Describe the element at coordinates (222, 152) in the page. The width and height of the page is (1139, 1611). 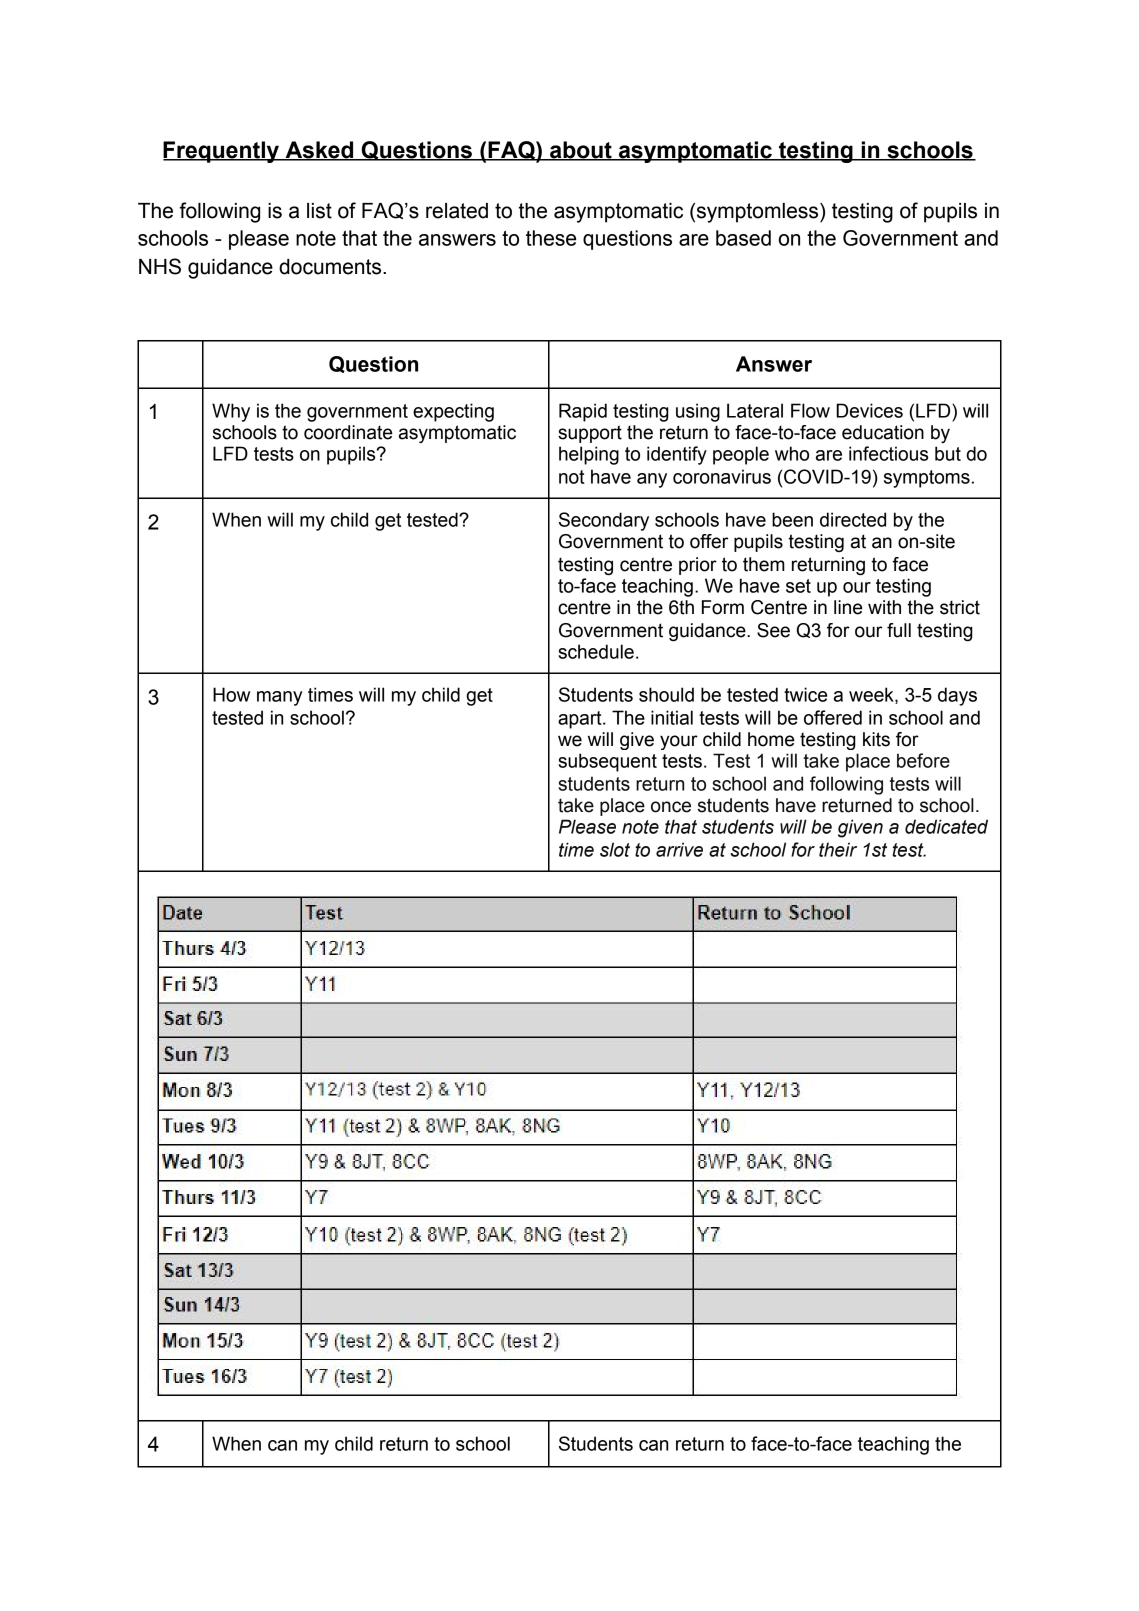
I see `Frequently` at that location.
